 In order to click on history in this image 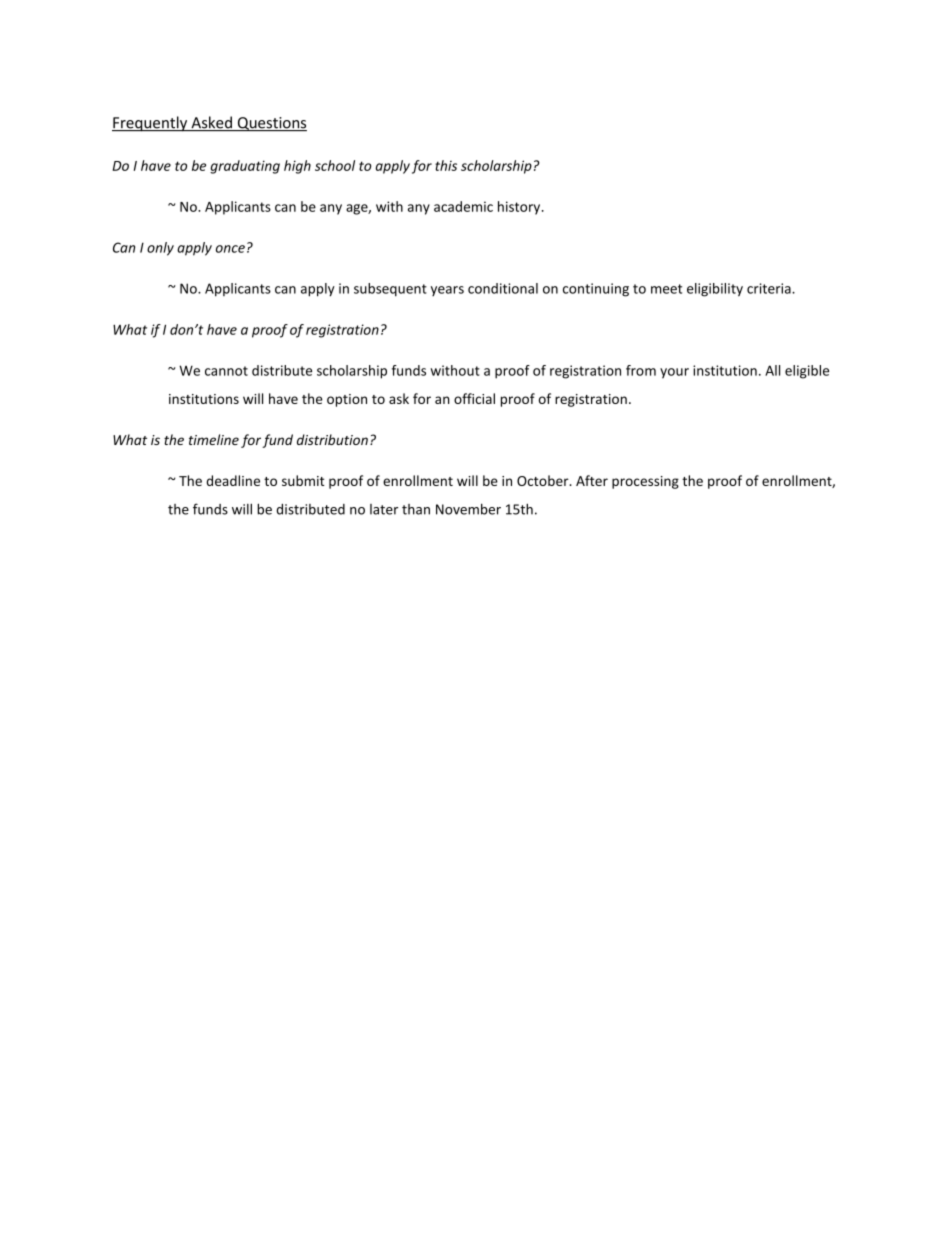, I will do `click(520, 208)`.
